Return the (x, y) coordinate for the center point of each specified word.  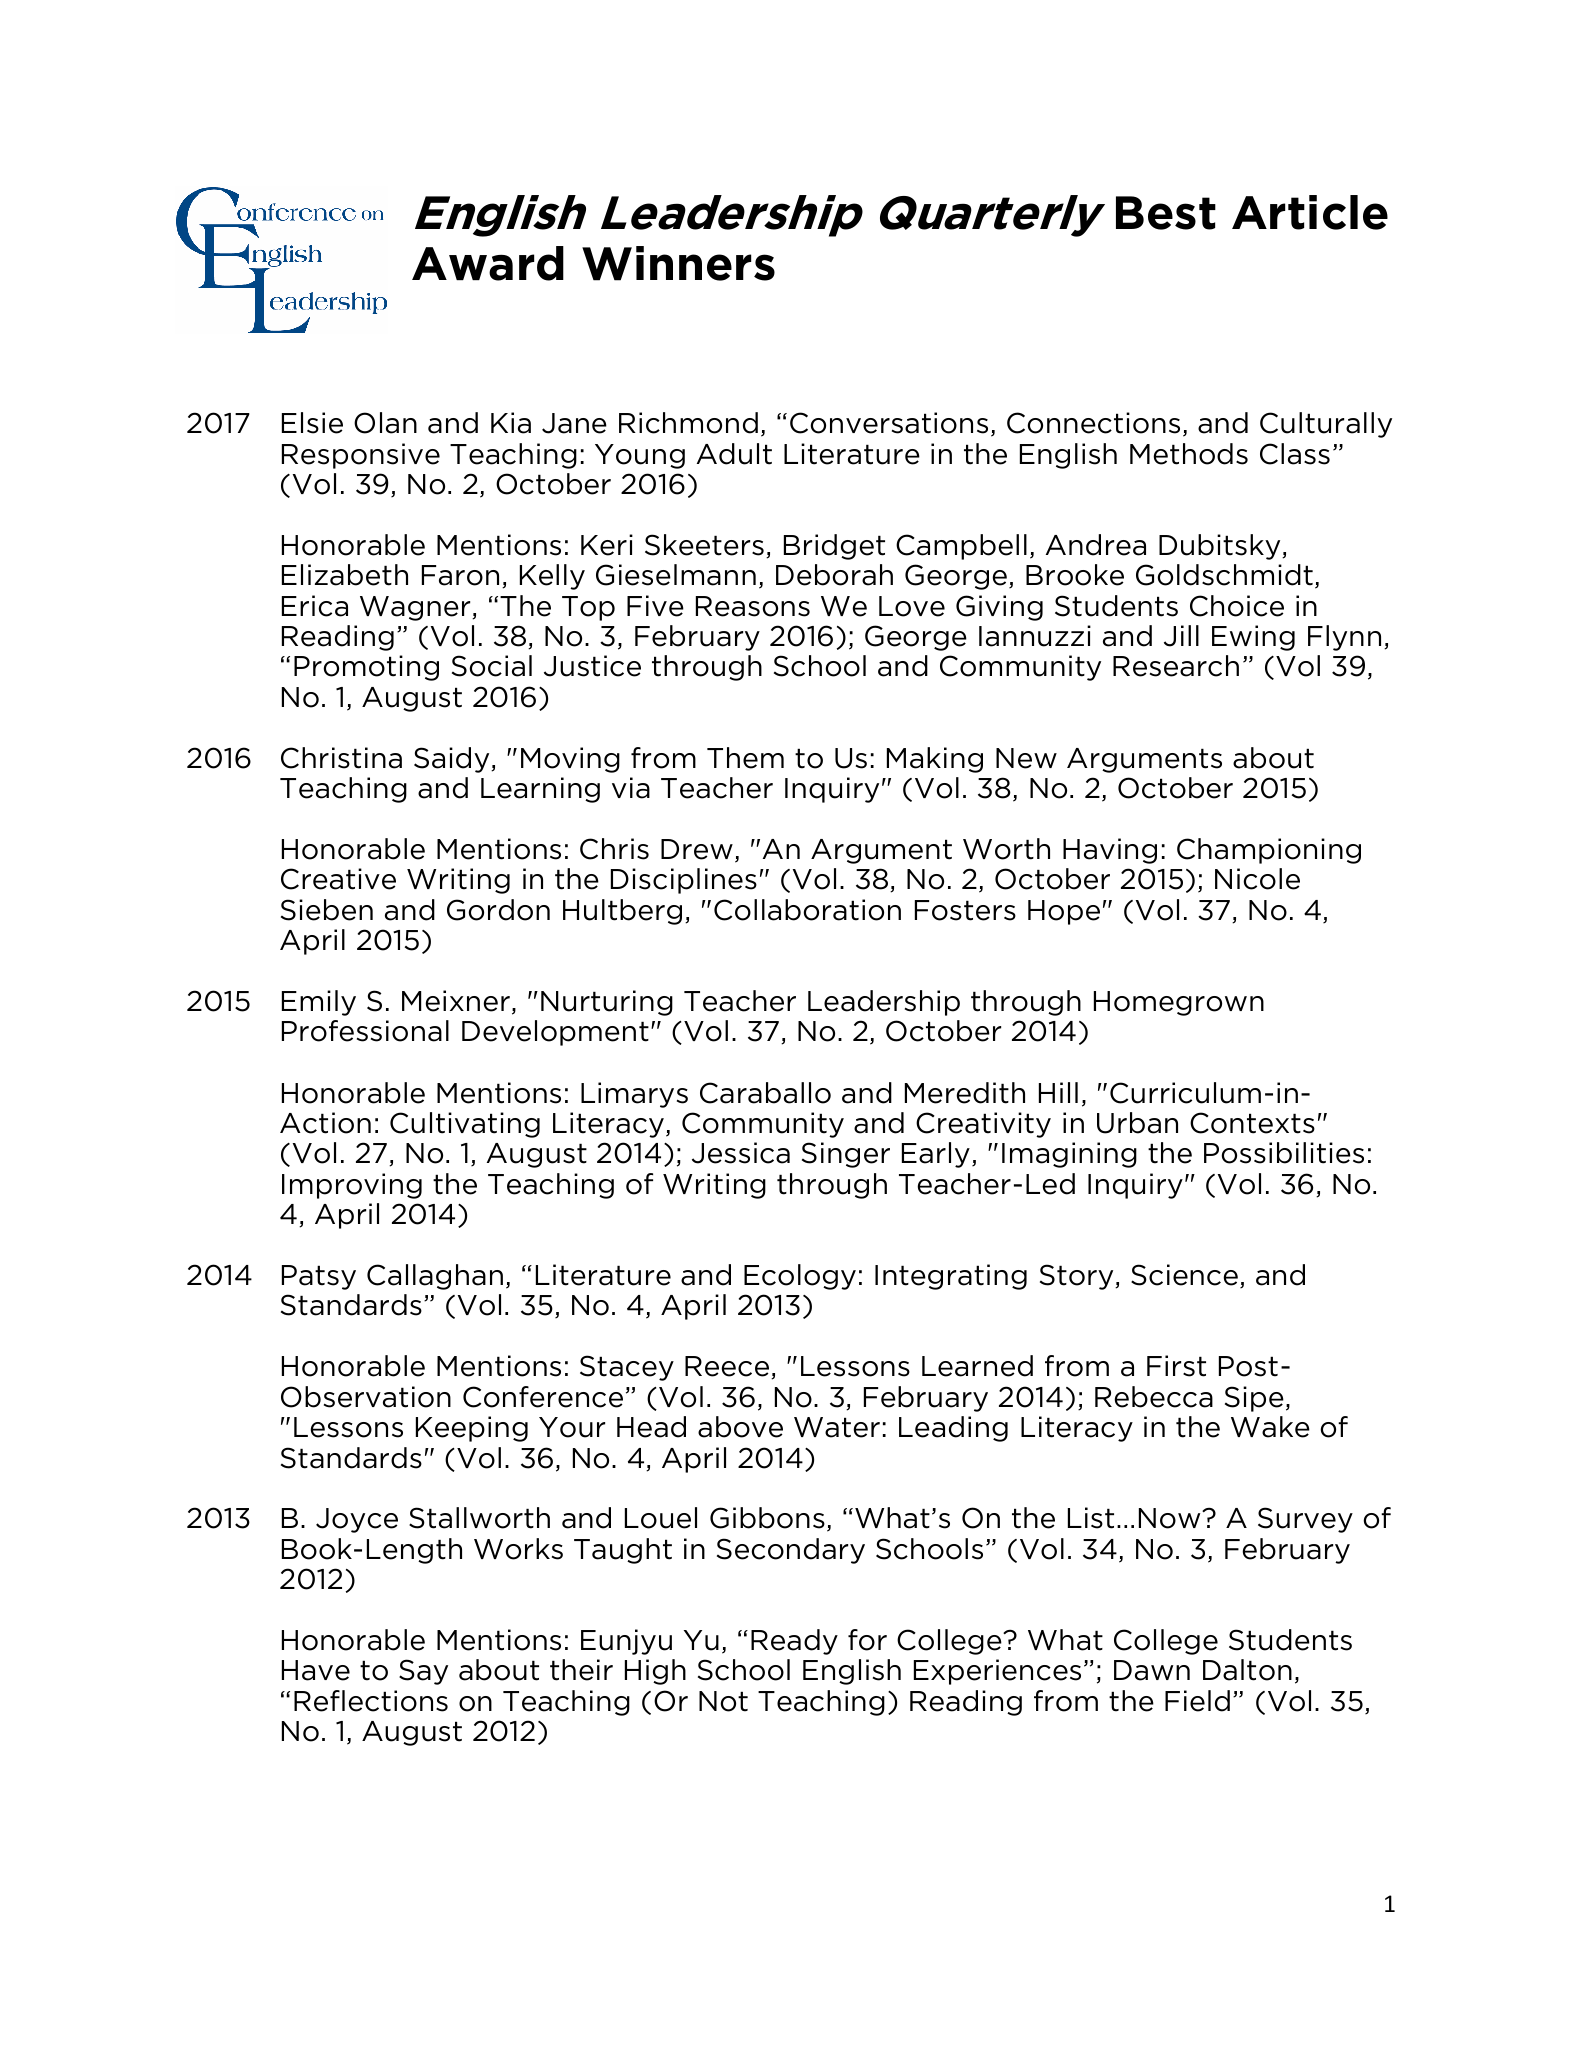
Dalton (1247, 1670)
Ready (794, 1642)
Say (423, 1672)
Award (488, 263)
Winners (678, 263)
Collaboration (807, 910)
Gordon (498, 910)
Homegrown (1179, 1003)
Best (1166, 213)
